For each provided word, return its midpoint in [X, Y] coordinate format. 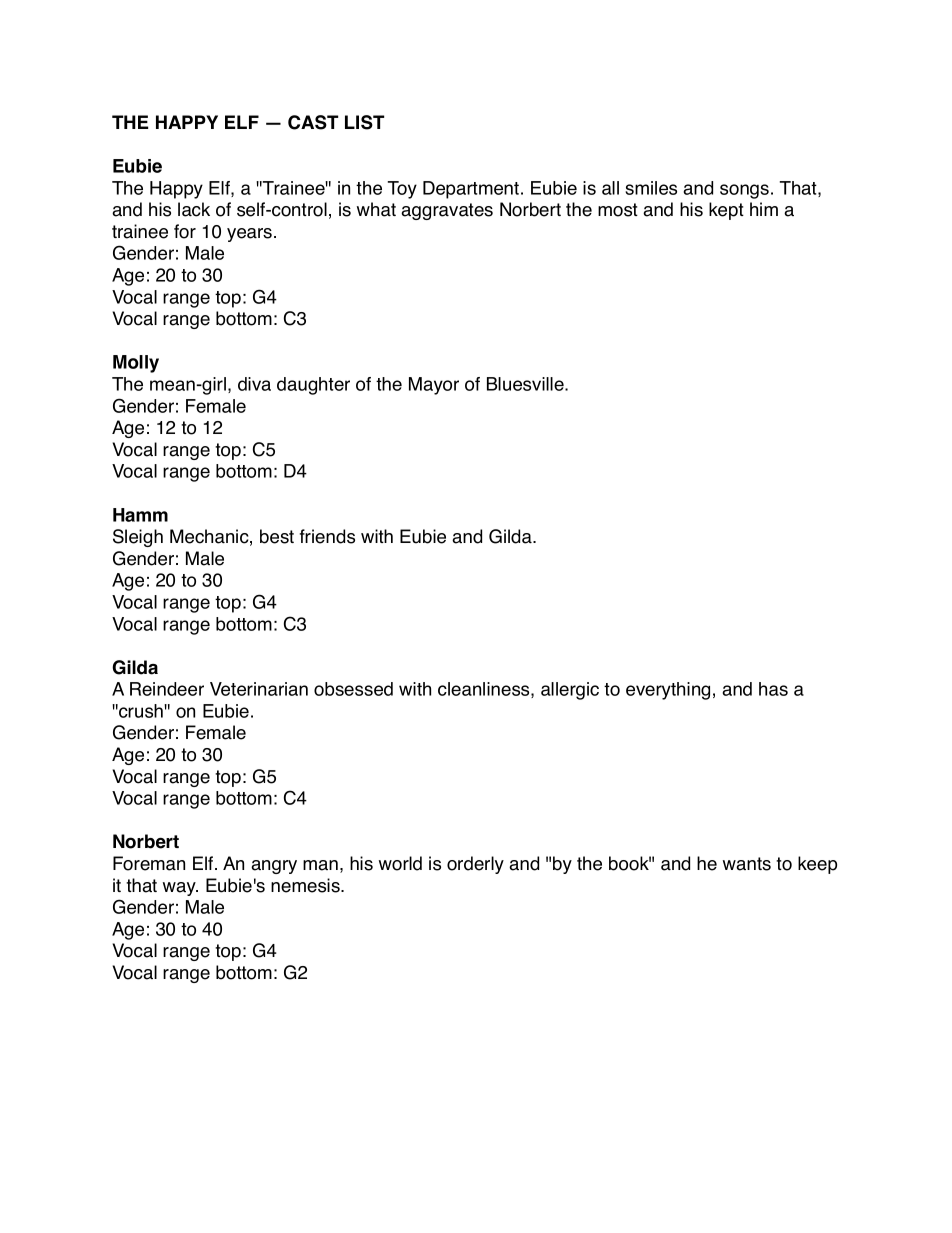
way [180, 889]
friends [327, 536]
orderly [475, 865]
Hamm [140, 515]
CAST [313, 122]
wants [747, 864]
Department [472, 190]
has [773, 689]
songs [744, 191]
